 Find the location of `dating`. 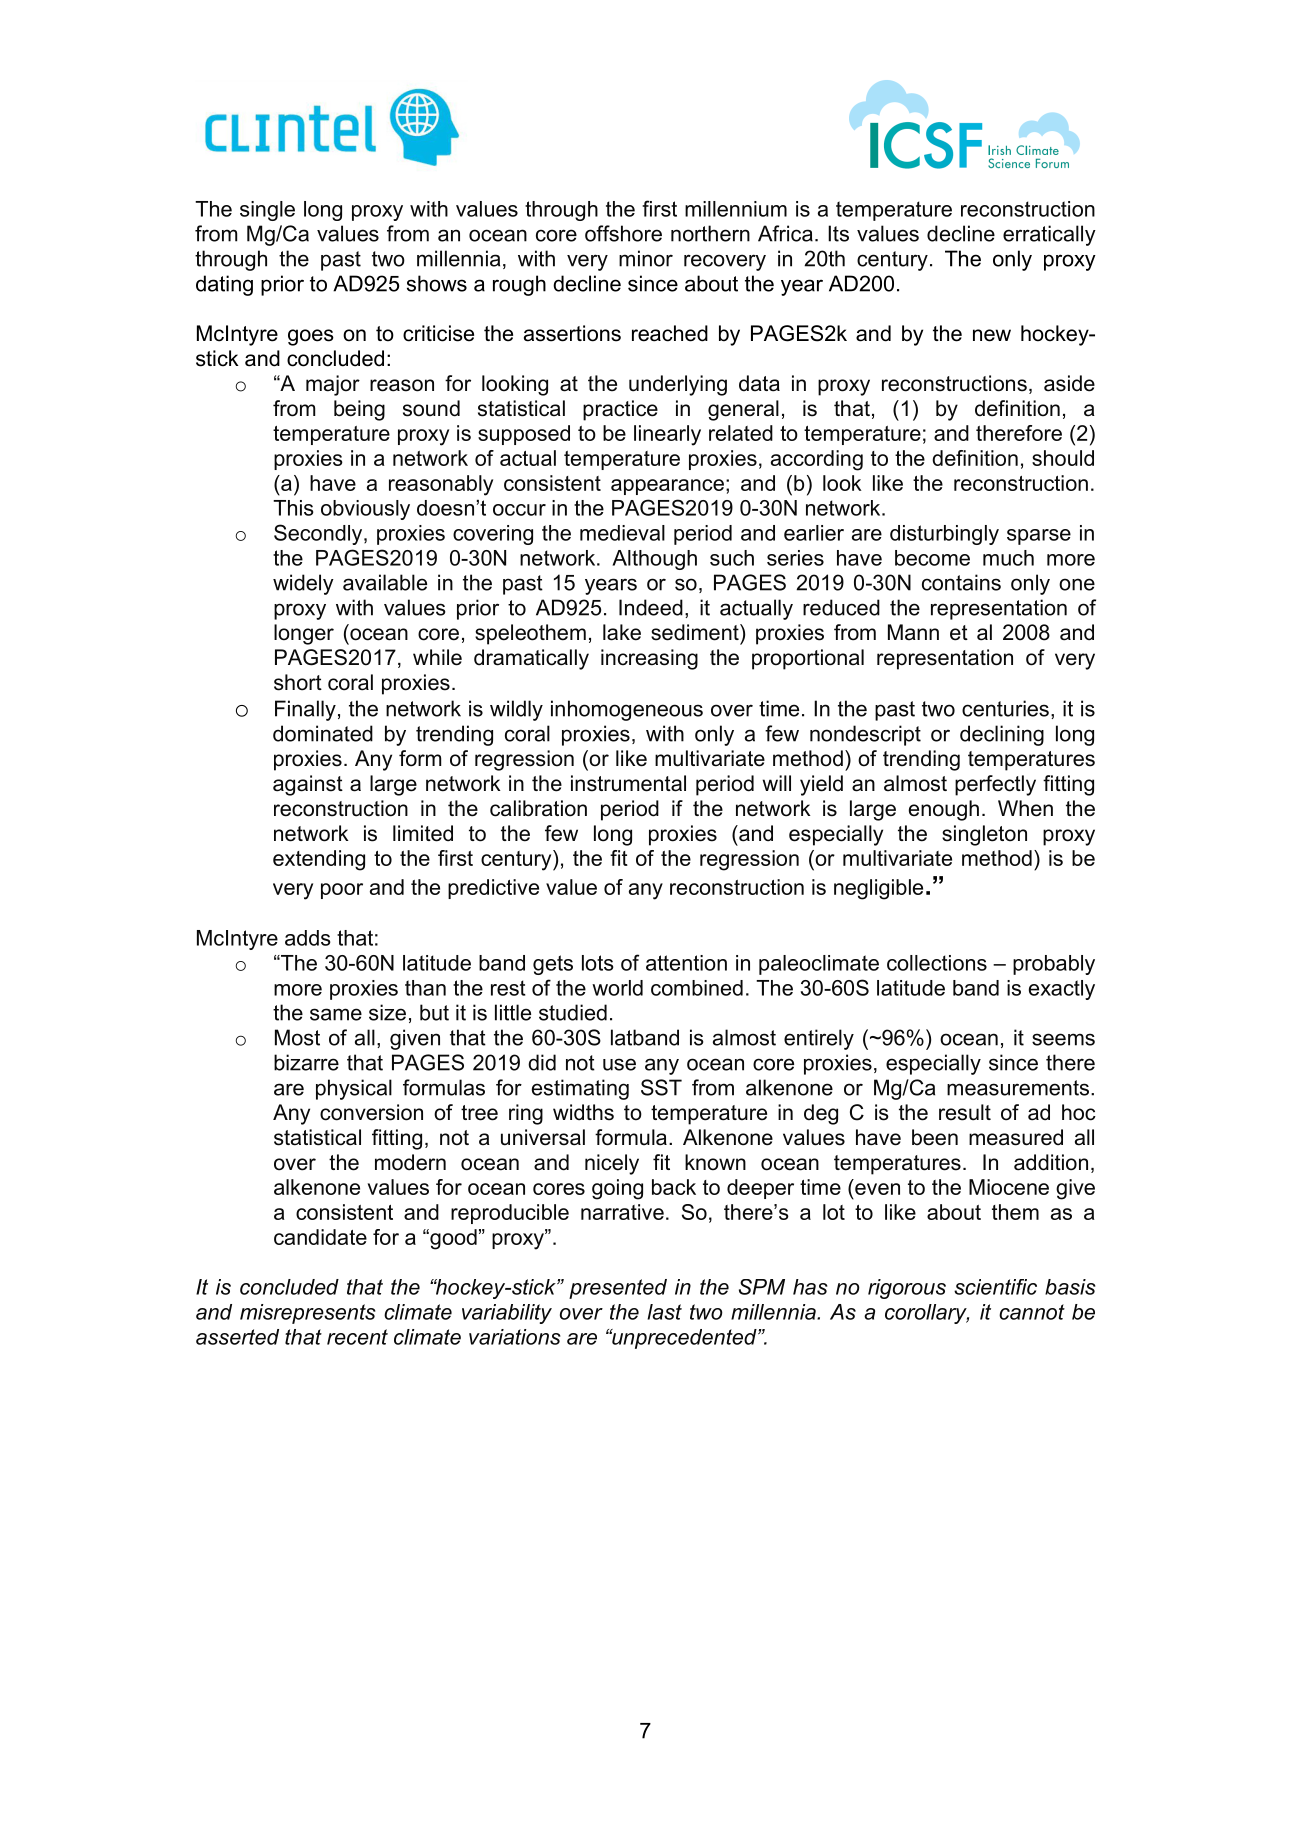

dating is located at coordinates (224, 285).
